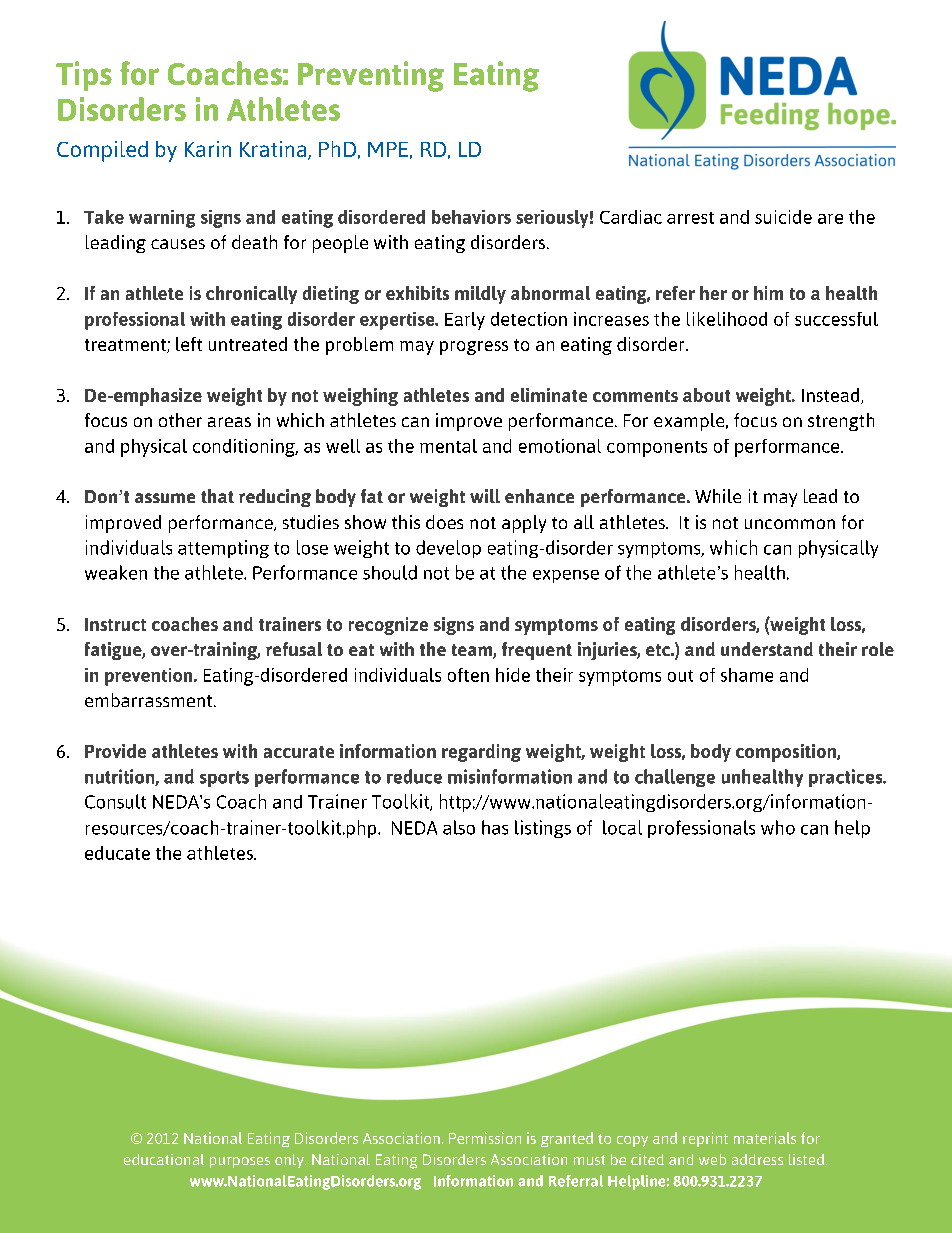 This image has height=1233, width=952. I want to click on also, so click(459, 827).
